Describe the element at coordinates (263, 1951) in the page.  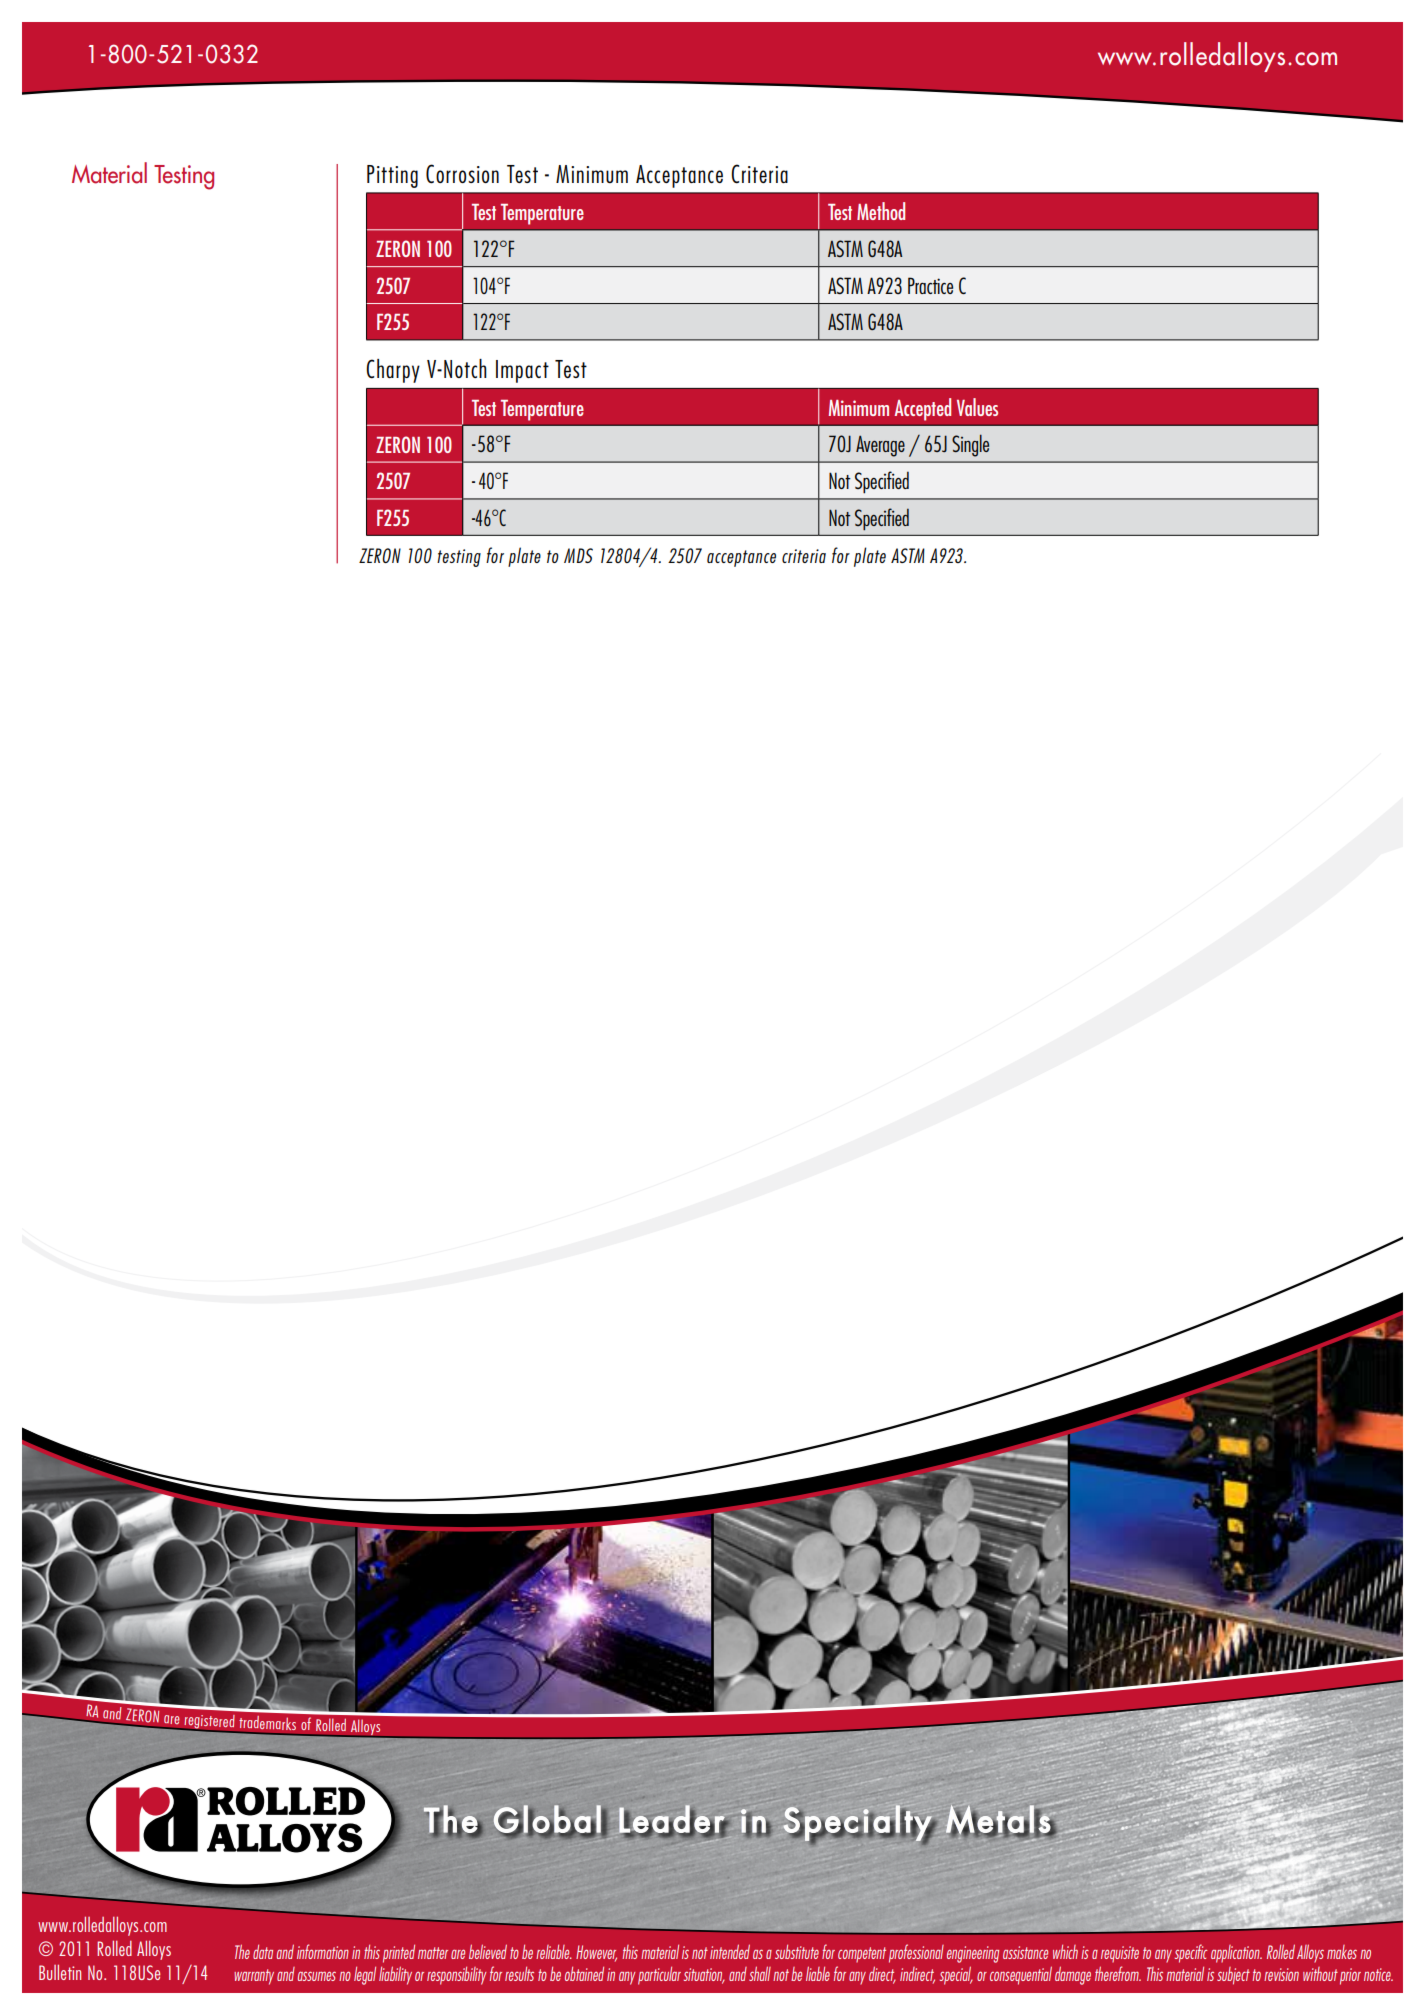
I see `data` at that location.
